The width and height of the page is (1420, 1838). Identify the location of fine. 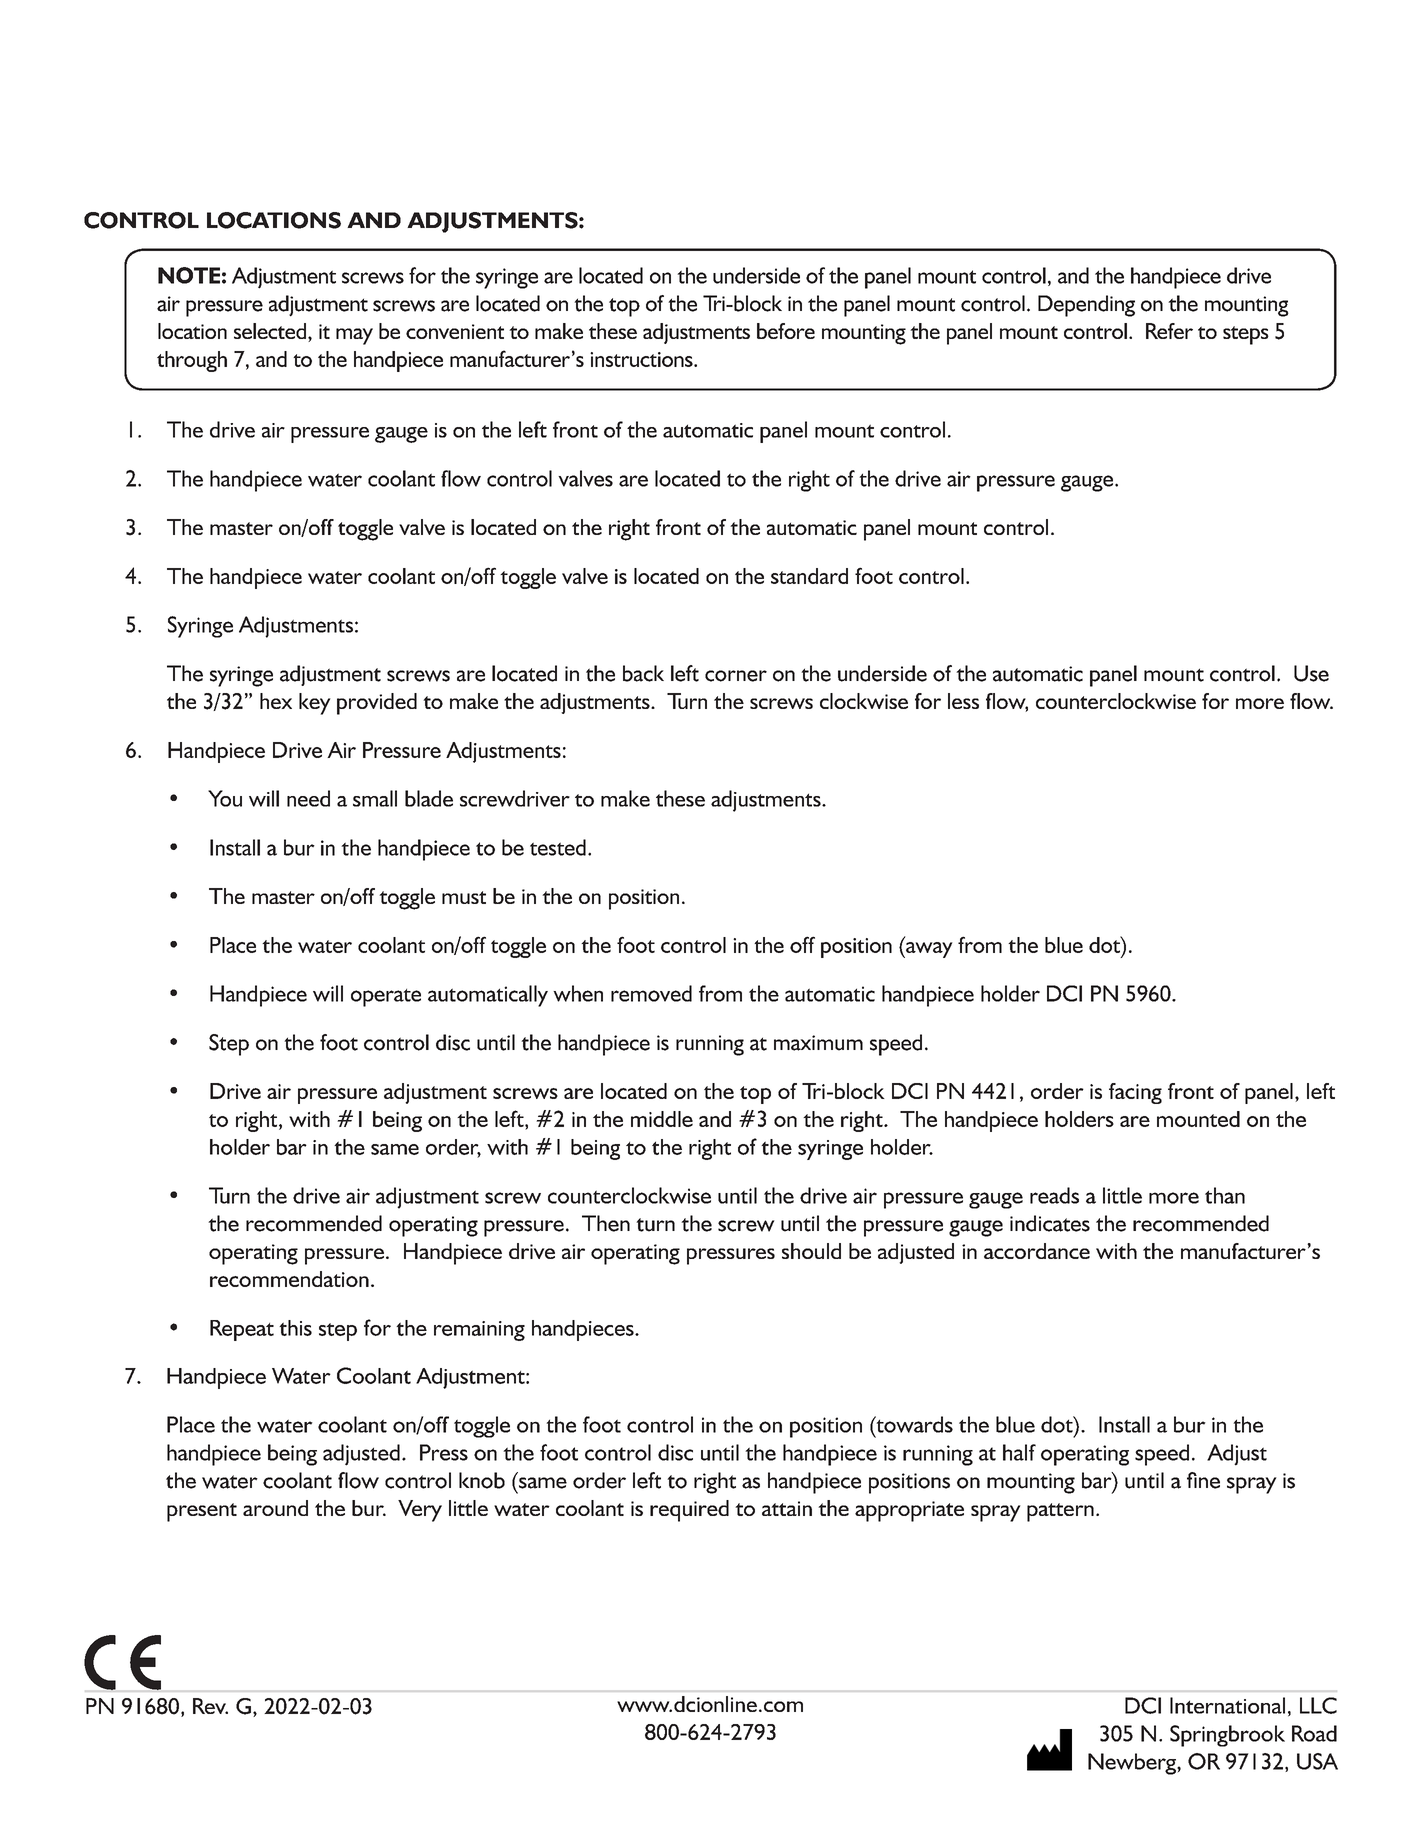
(1203, 1480).
